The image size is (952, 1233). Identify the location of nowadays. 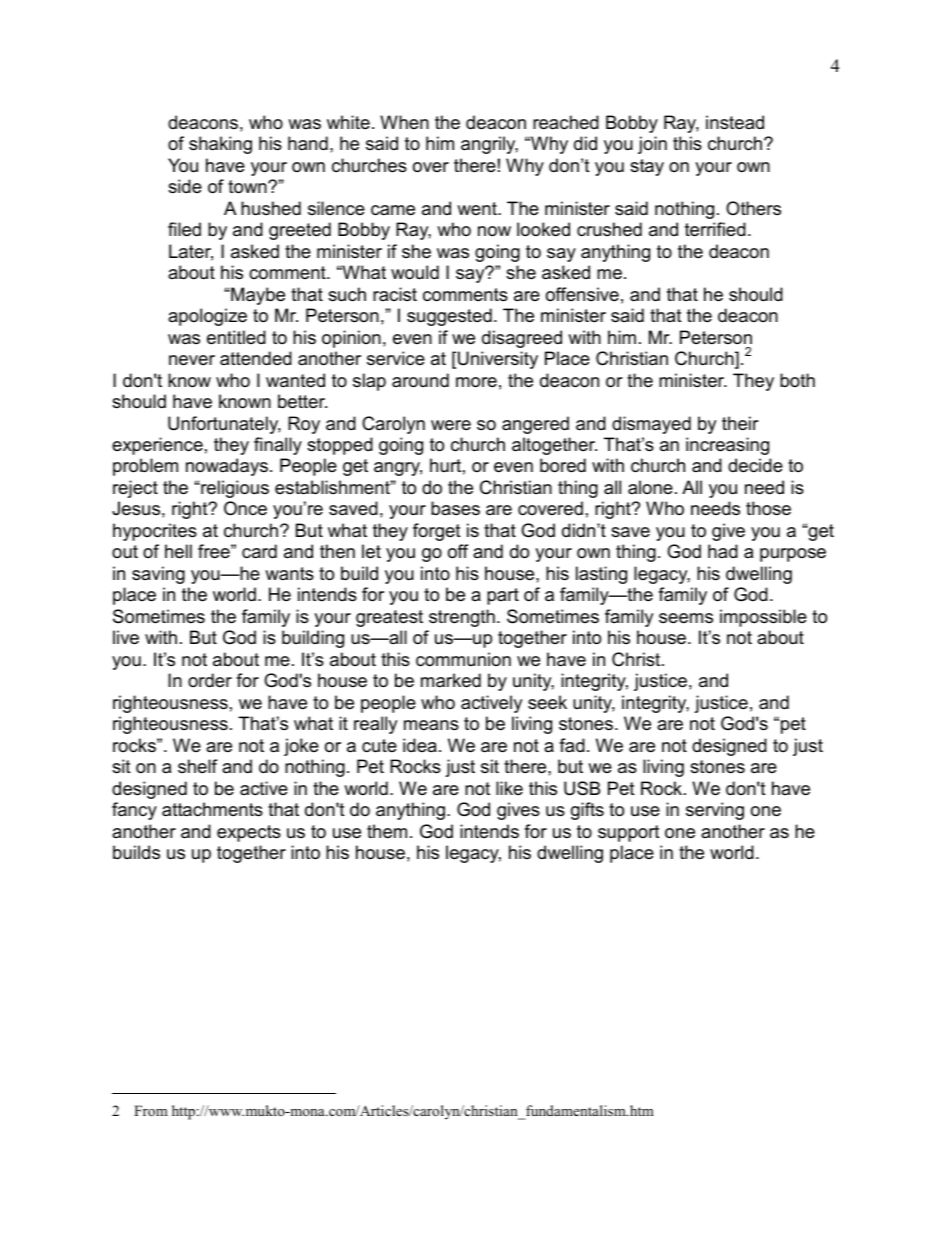
(227, 467).
